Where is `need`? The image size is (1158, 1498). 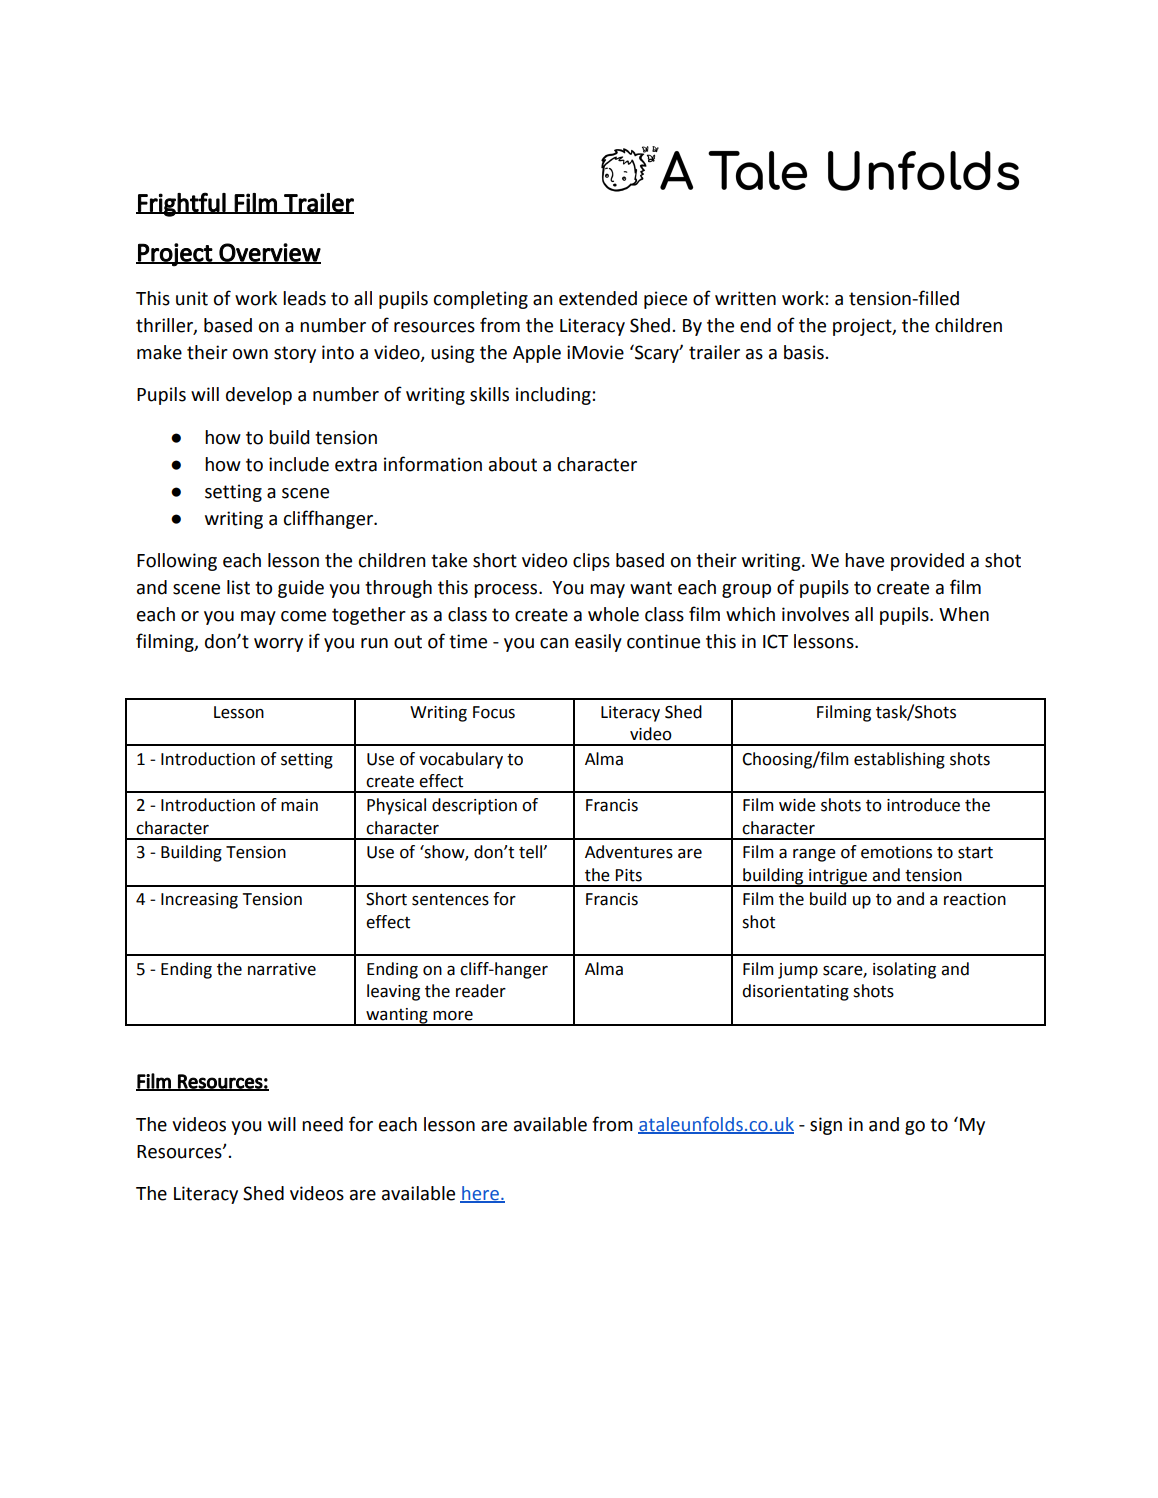 need is located at coordinates (322, 1124).
